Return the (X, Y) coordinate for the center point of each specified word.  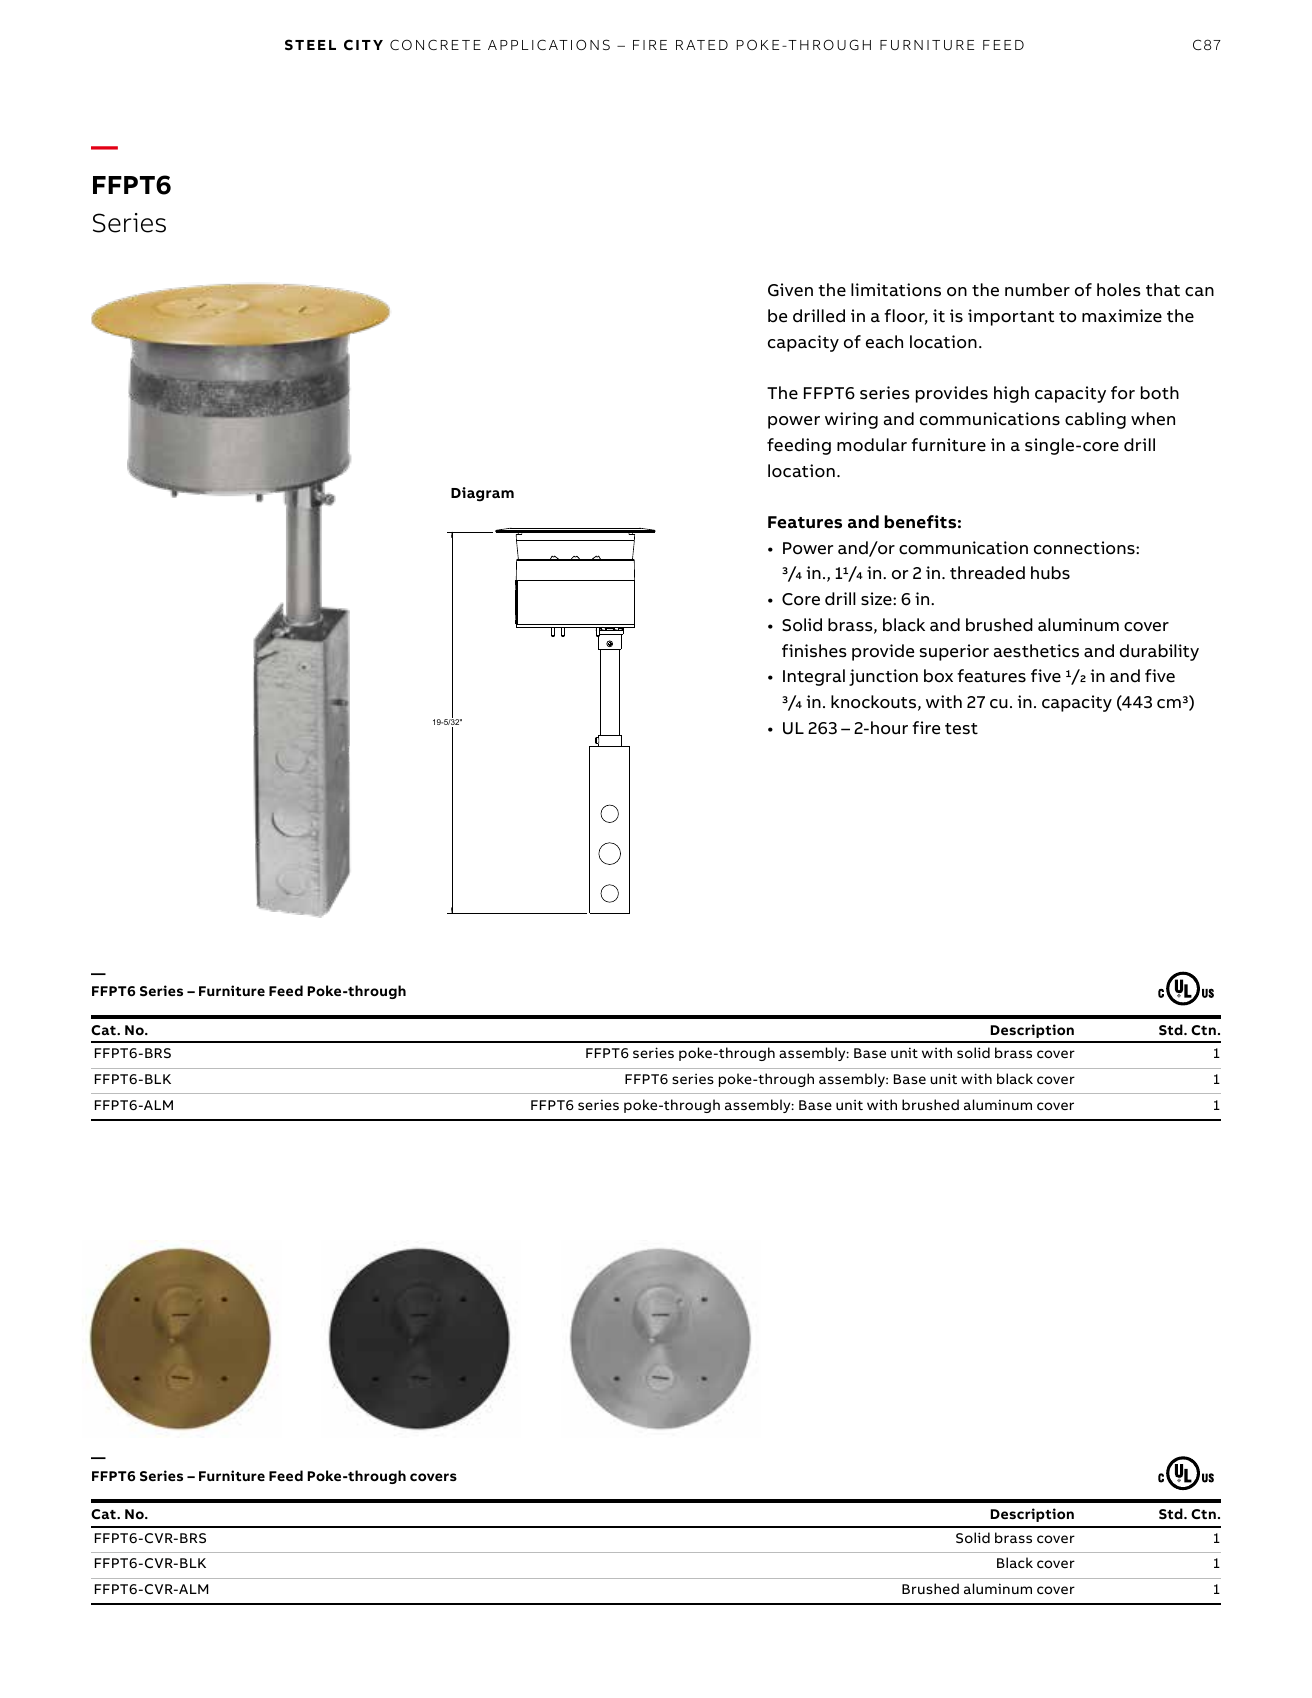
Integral (814, 677)
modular (872, 445)
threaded (987, 573)
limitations (896, 290)
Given (790, 290)
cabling (1095, 420)
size (877, 599)
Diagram (482, 494)
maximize (1122, 316)
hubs (1050, 573)
